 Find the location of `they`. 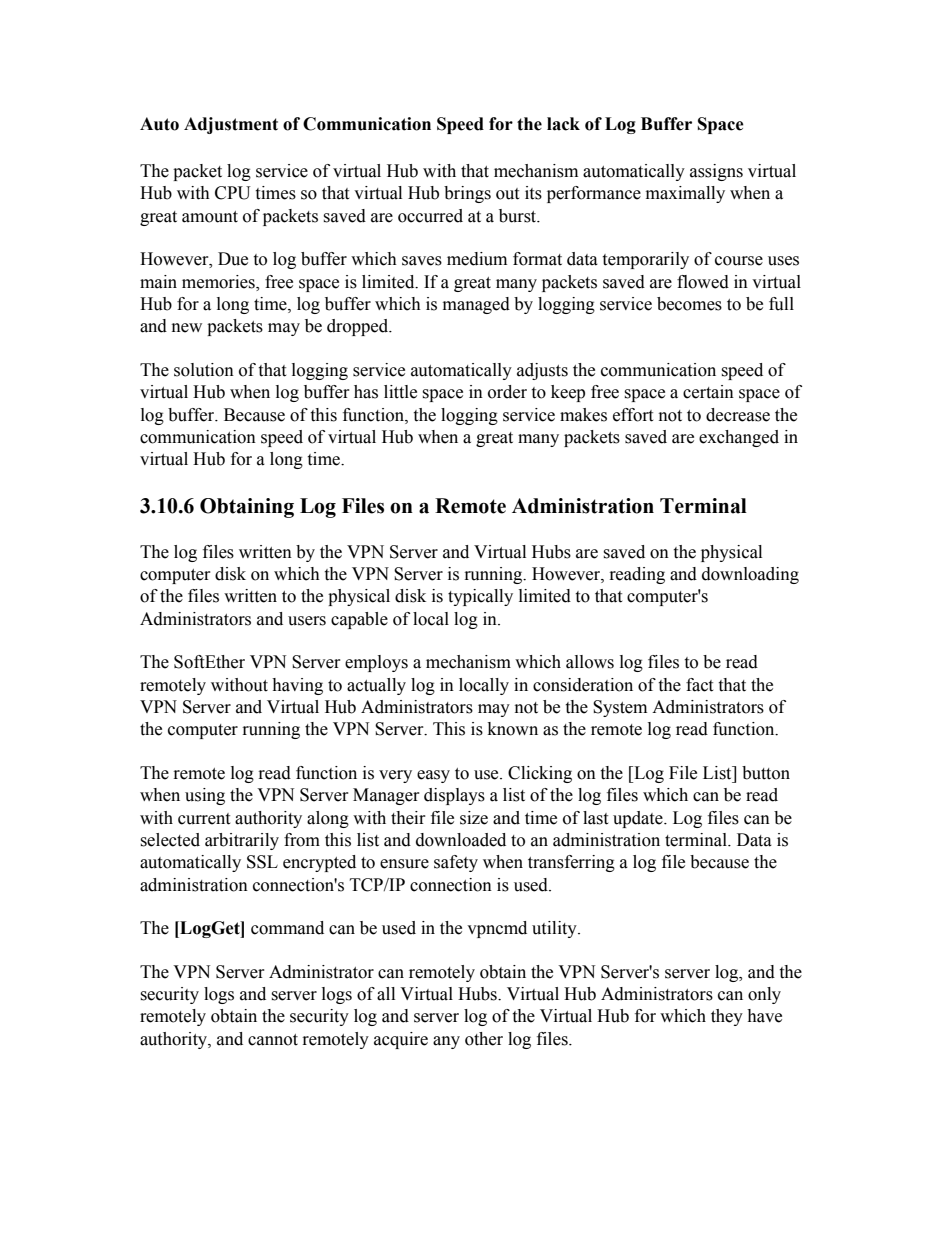

they is located at coordinates (727, 1017).
